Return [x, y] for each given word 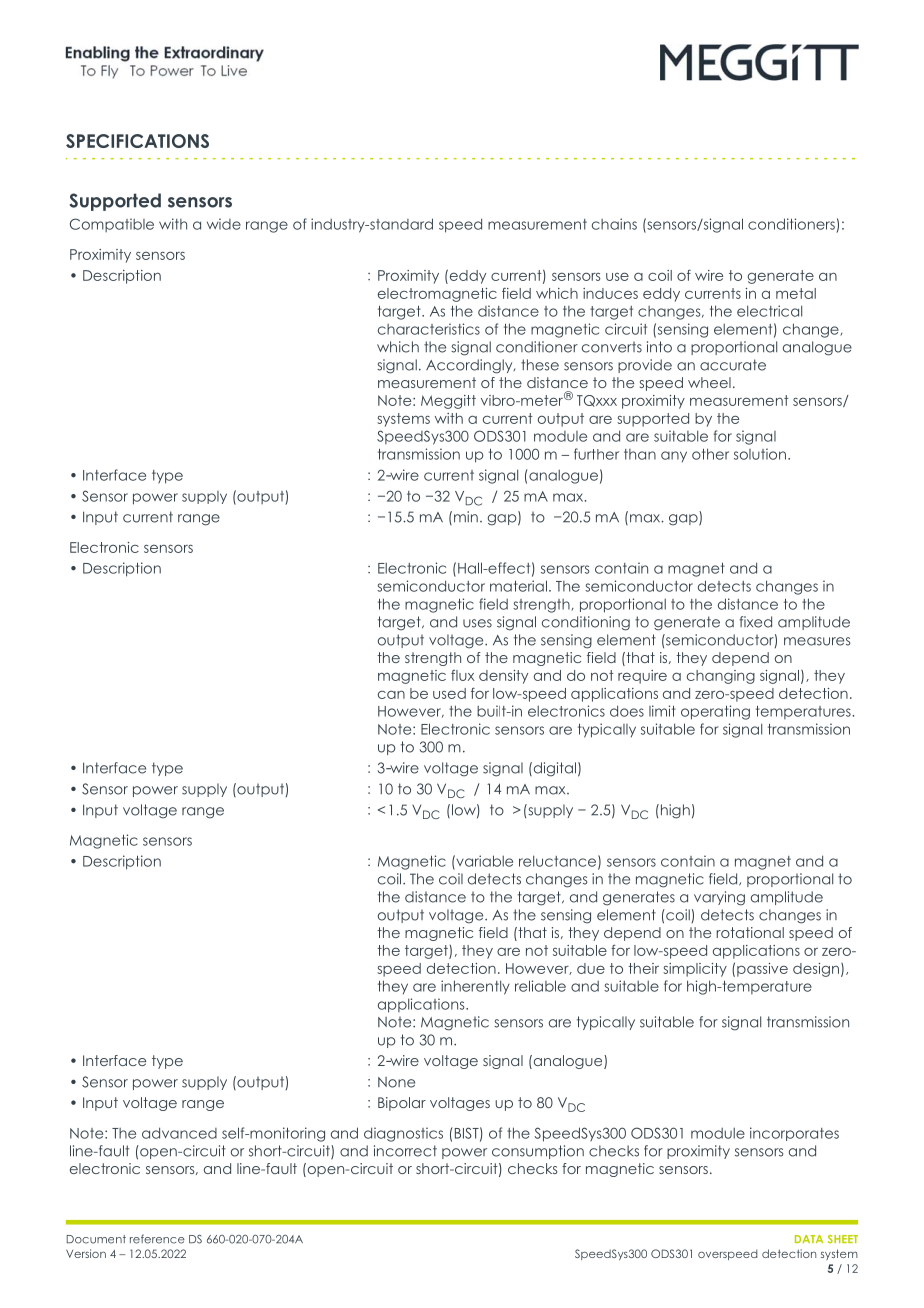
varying [719, 898]
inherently [475, 987]
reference [157, 1239]
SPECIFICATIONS [137, 141]
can [391, 695]
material [518, 586]
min [466, 516]
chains [614, 224]
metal [796, 293]
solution [760, 454]
